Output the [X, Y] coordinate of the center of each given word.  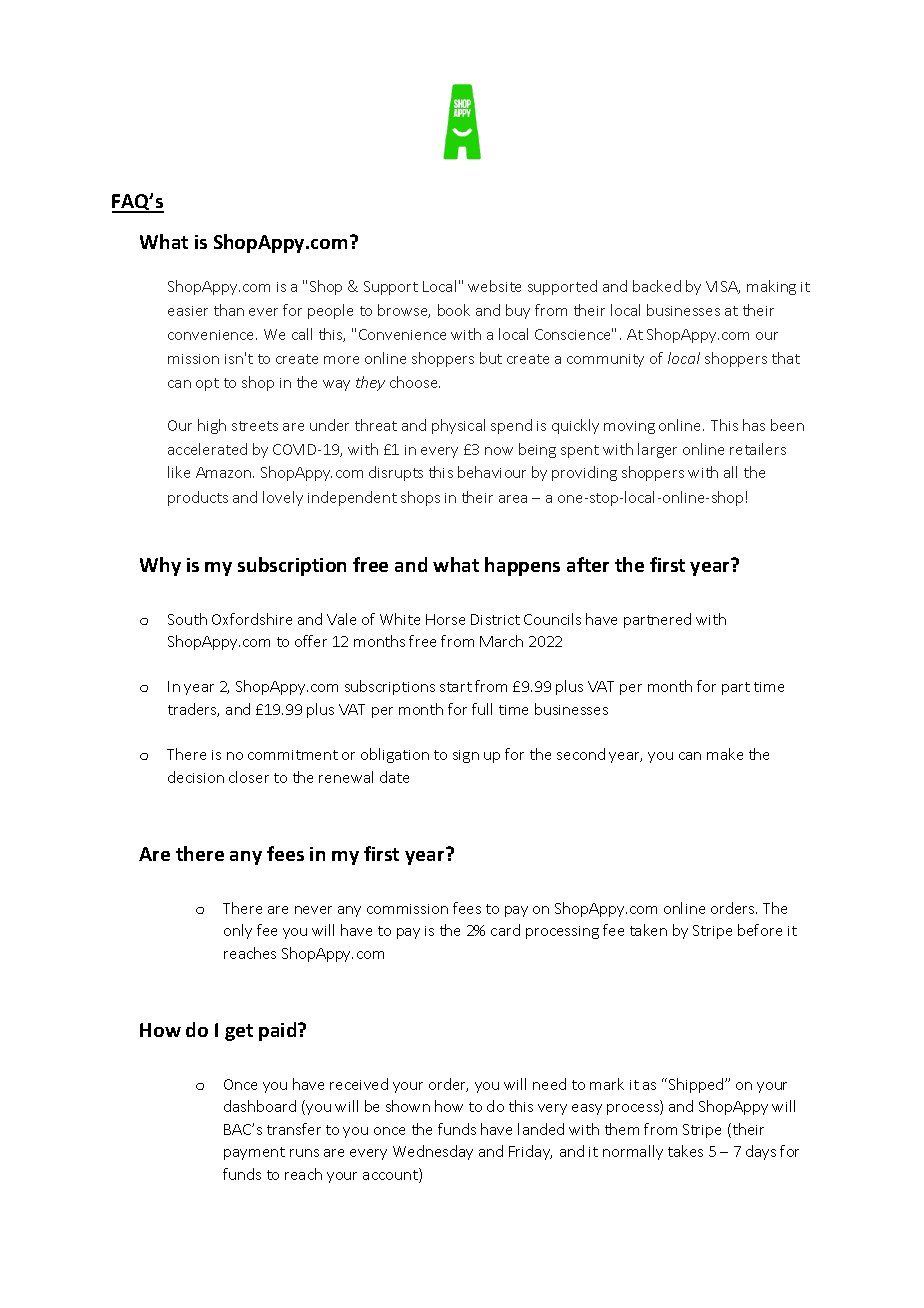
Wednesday [433, 1152]
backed [657, 286]
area [513, 499]
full [482, 709]
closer [249, 777]
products [198, 498]
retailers [758, 449]
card [505, 930]
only [238, 931]
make [725, 754]
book [454, 310]
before [760, 930]
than [229, 310]
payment [254, 1153]
